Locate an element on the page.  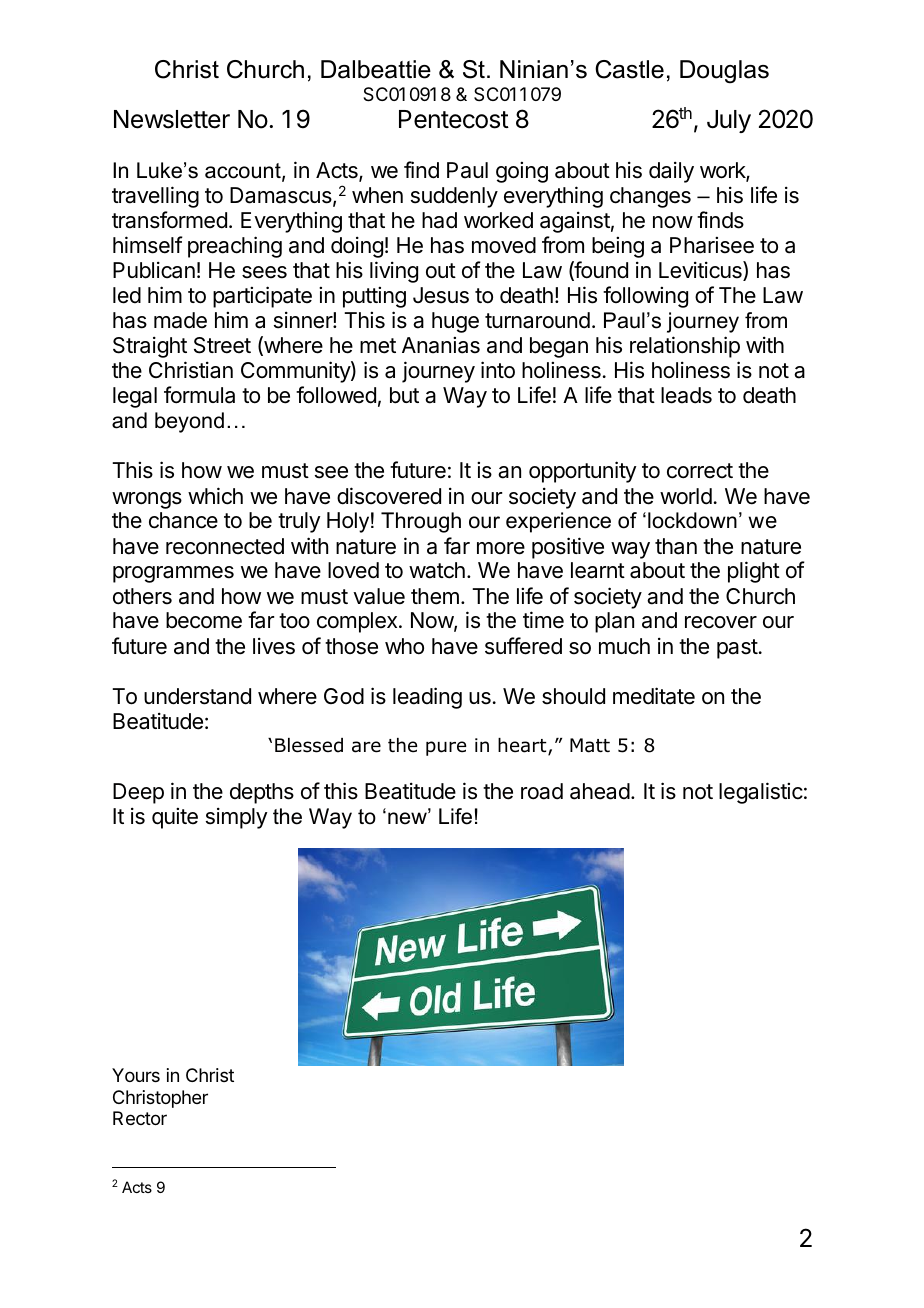
Ananias is located at coordinates (441, 345).
